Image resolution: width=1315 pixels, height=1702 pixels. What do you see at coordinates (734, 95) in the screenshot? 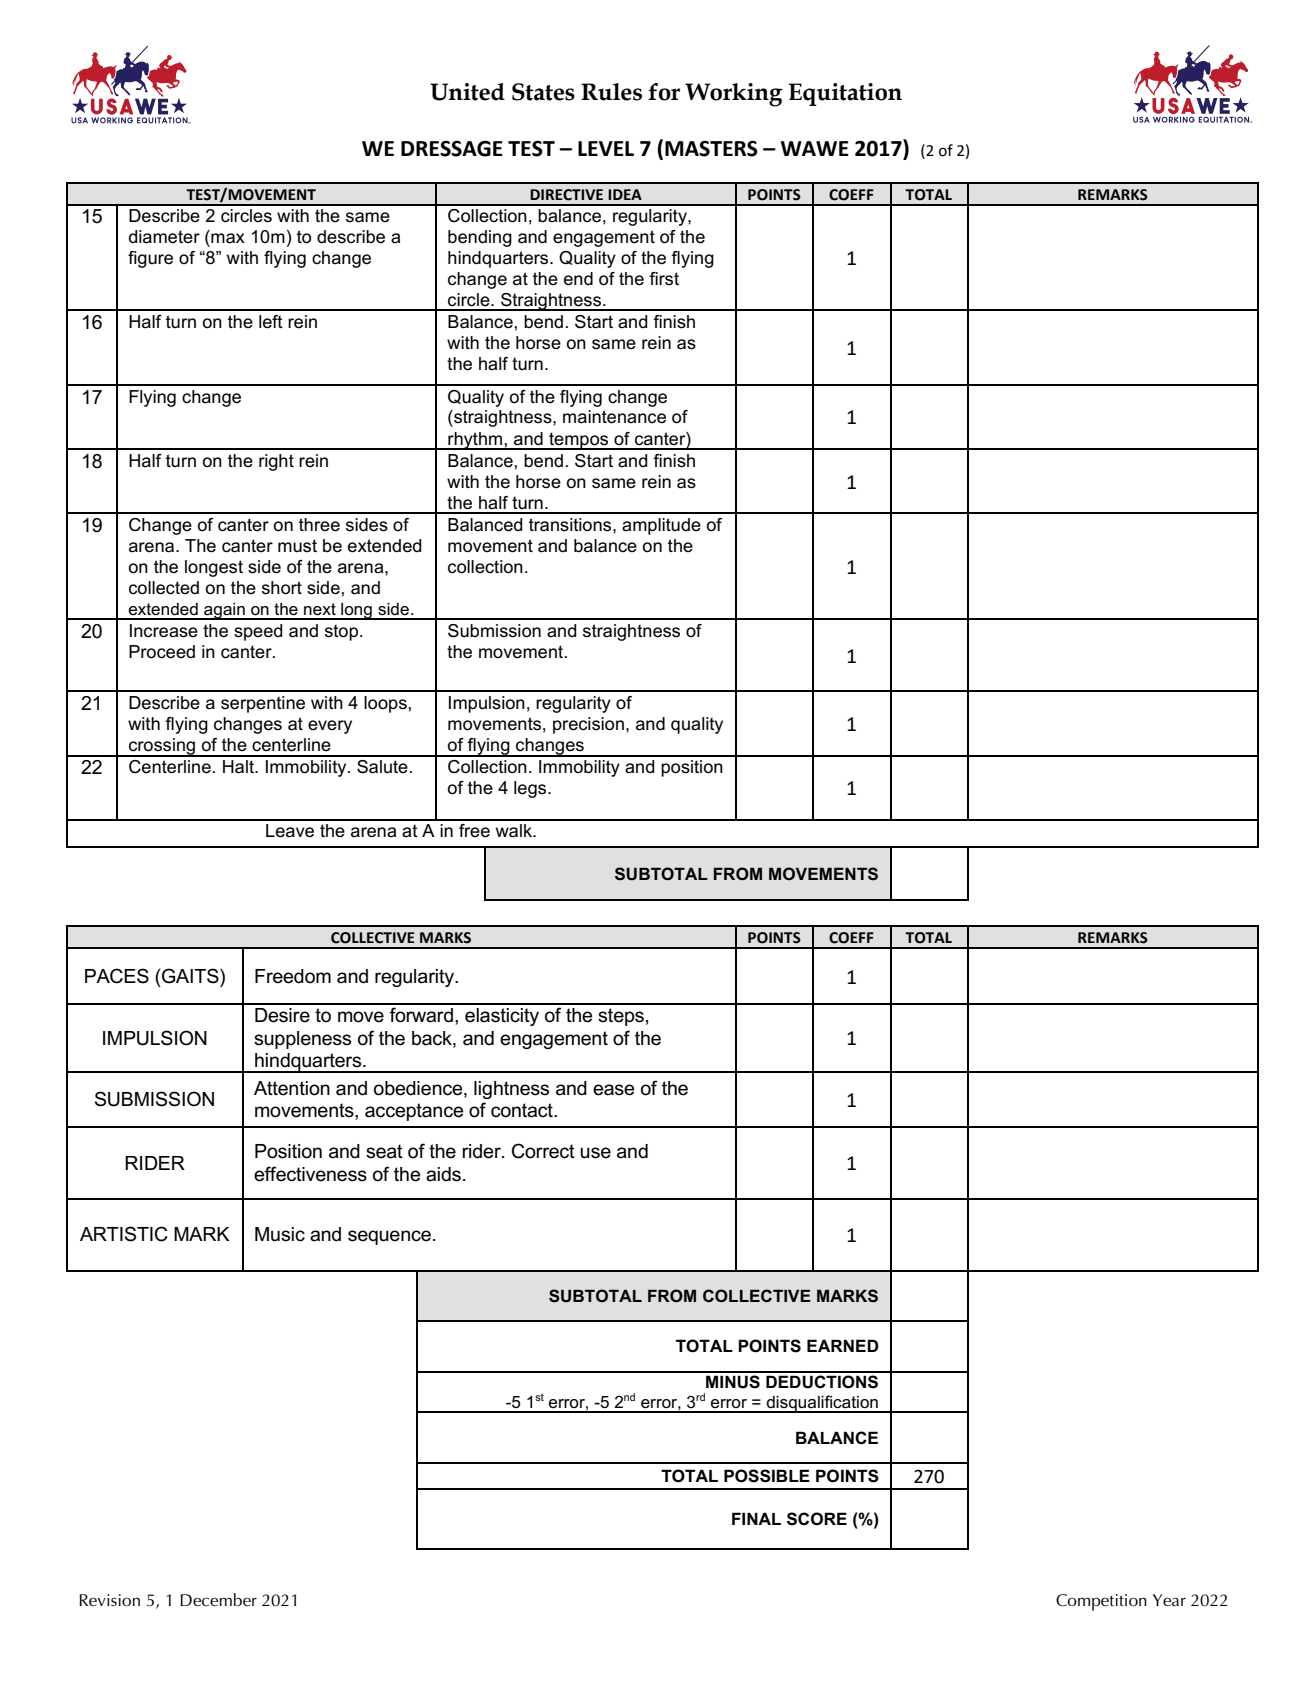
I see `Working` at bounding box center [734, 95].
